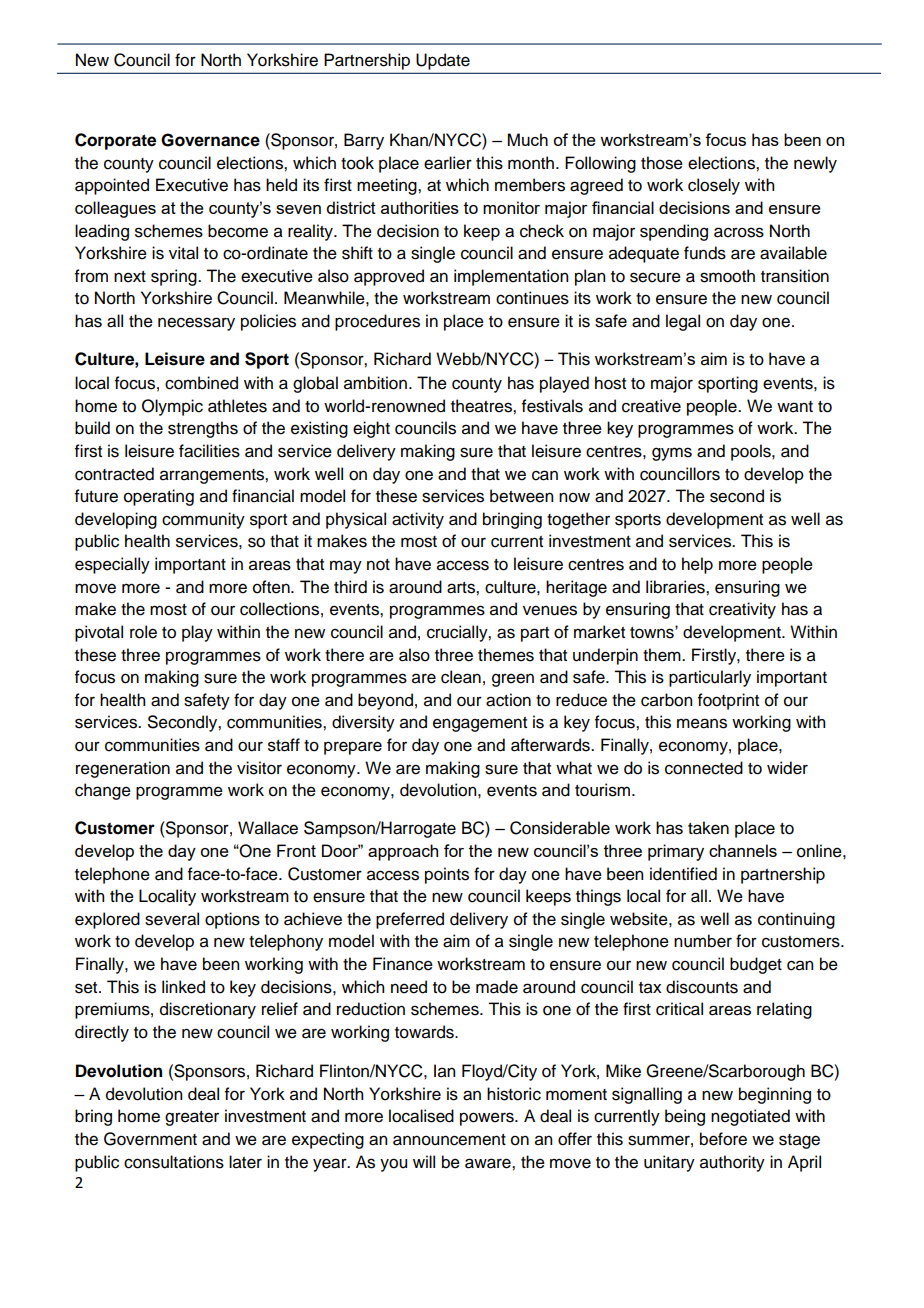 The width and height of the screenshot is (924, 1308). I want to click on role, so click(143, 632).
